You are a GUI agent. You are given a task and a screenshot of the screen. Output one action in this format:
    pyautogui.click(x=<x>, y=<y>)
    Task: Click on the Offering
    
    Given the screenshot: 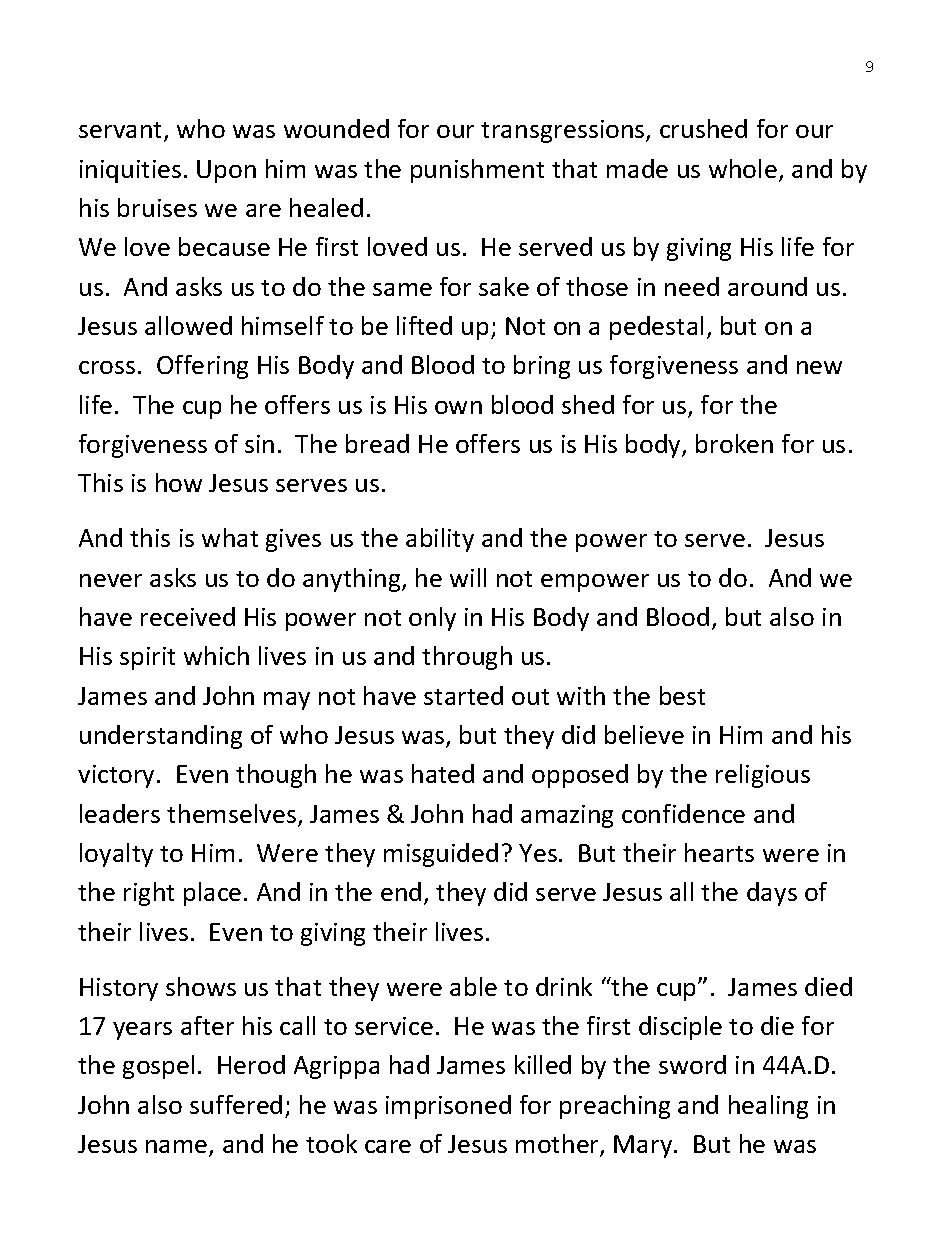 What is the action you would take?
    pyautogui.click(x=202, y=367)
